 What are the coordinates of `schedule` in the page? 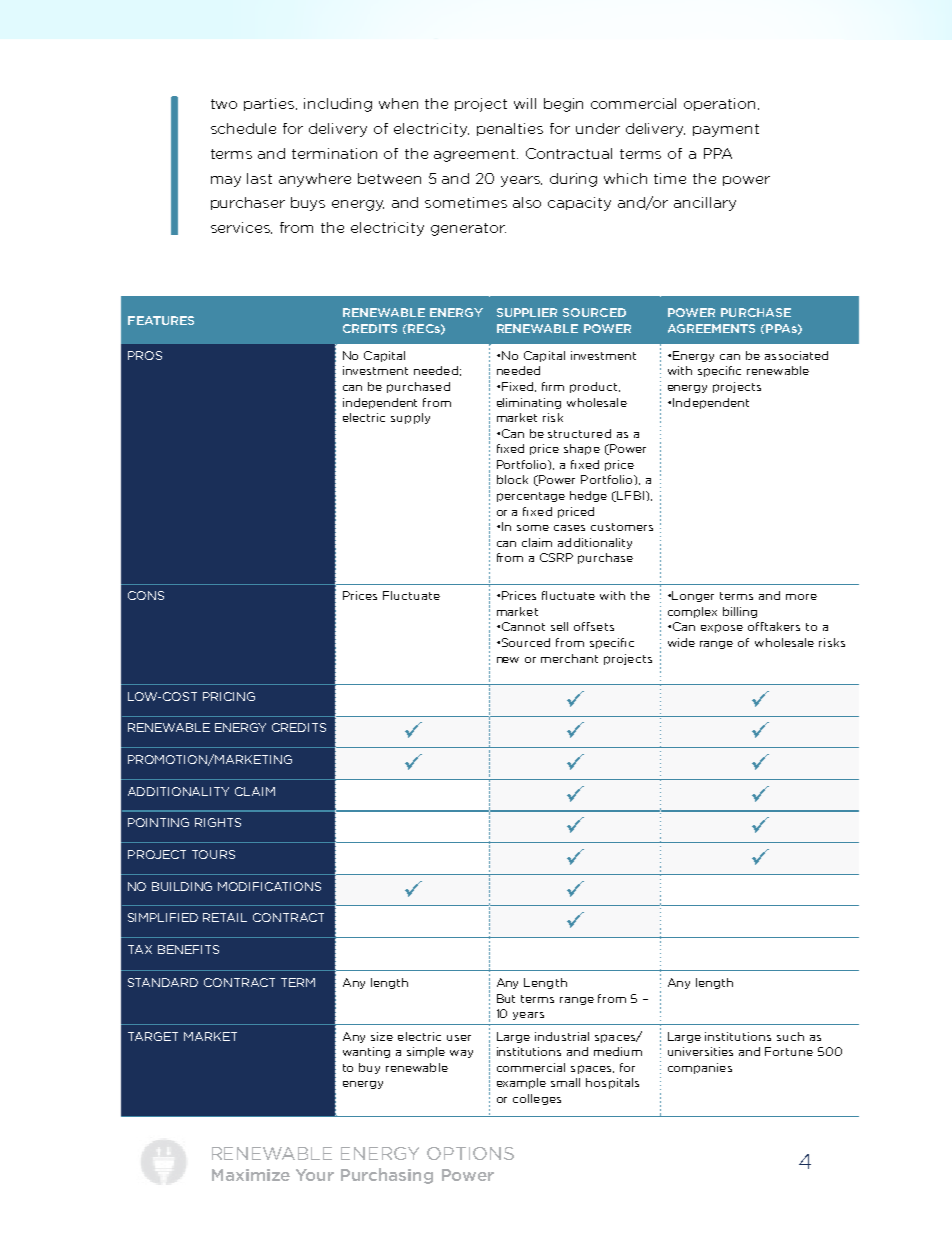 It's located at (243, 128).
